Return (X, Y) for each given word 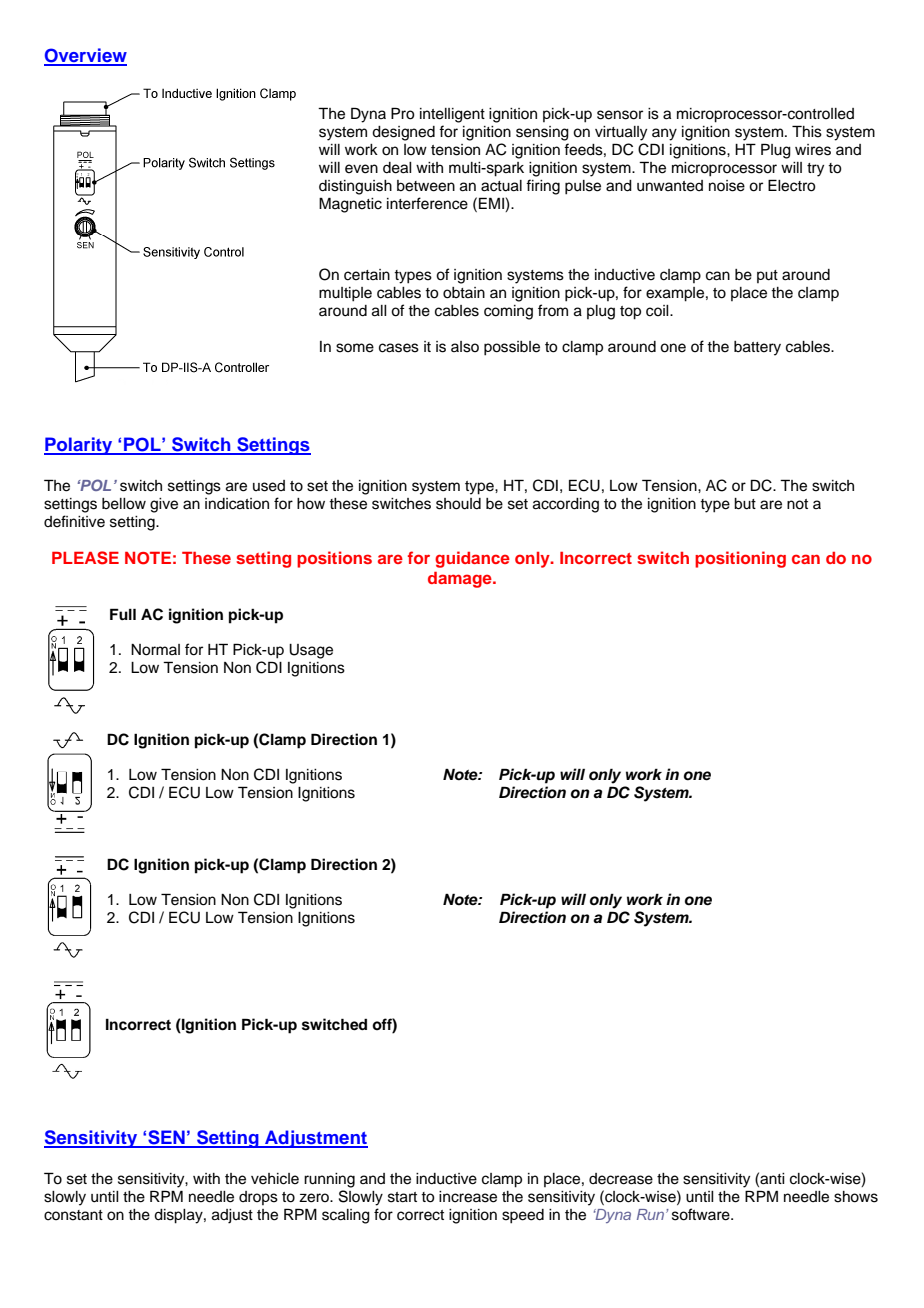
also (465, 347)
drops (258, 1198)
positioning (740, 559)
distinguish (355, 187)
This (807, 131)
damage (461, 580)
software (702, 1214)
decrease (621, 1179)
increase (468, 1197)
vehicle (275, 1179)
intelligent (452, 115)
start (402, 1197)
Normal (155, 650)
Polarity (79, 446)
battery (757, 348)
